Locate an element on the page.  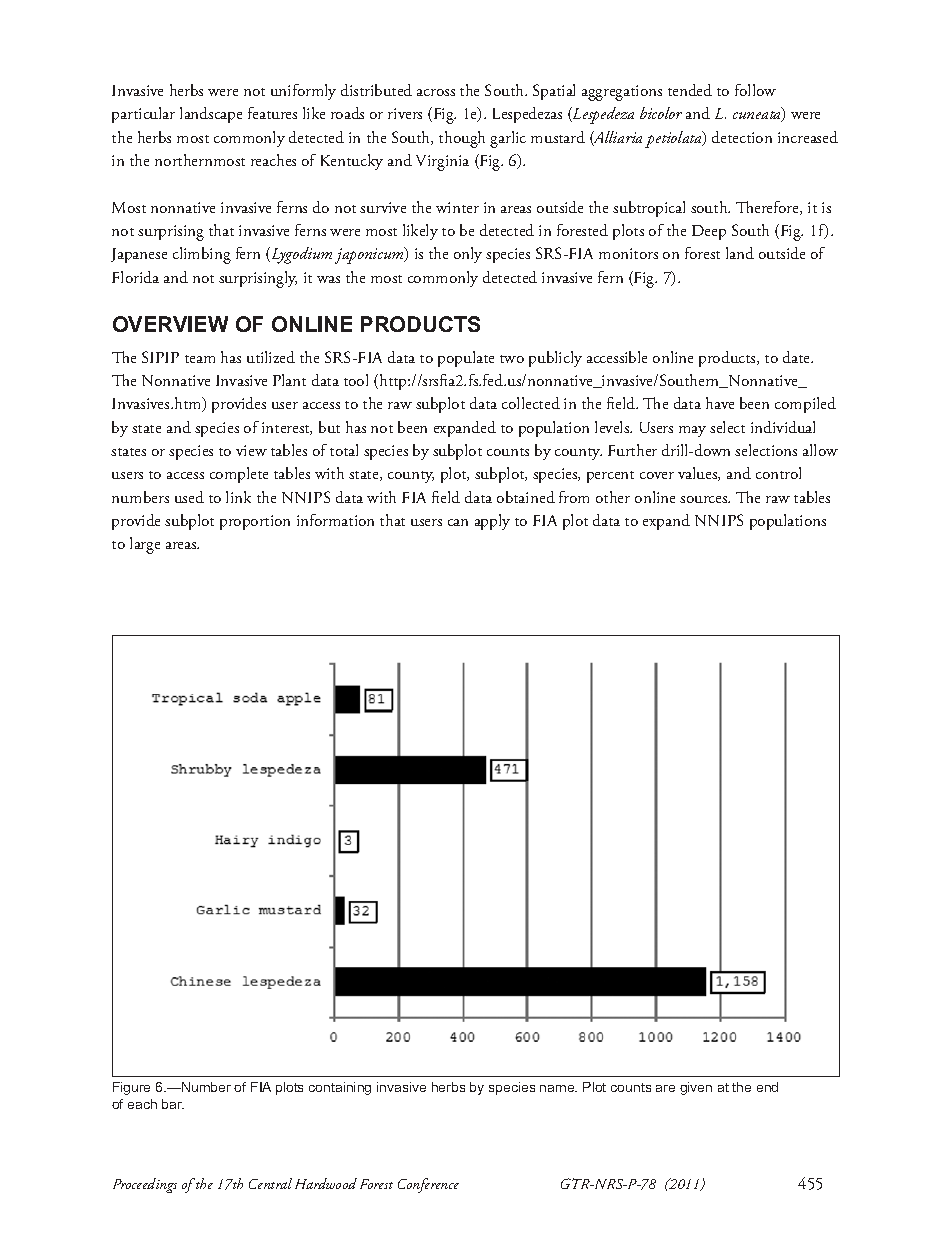
obtained is located at coordinates (526, 497).
